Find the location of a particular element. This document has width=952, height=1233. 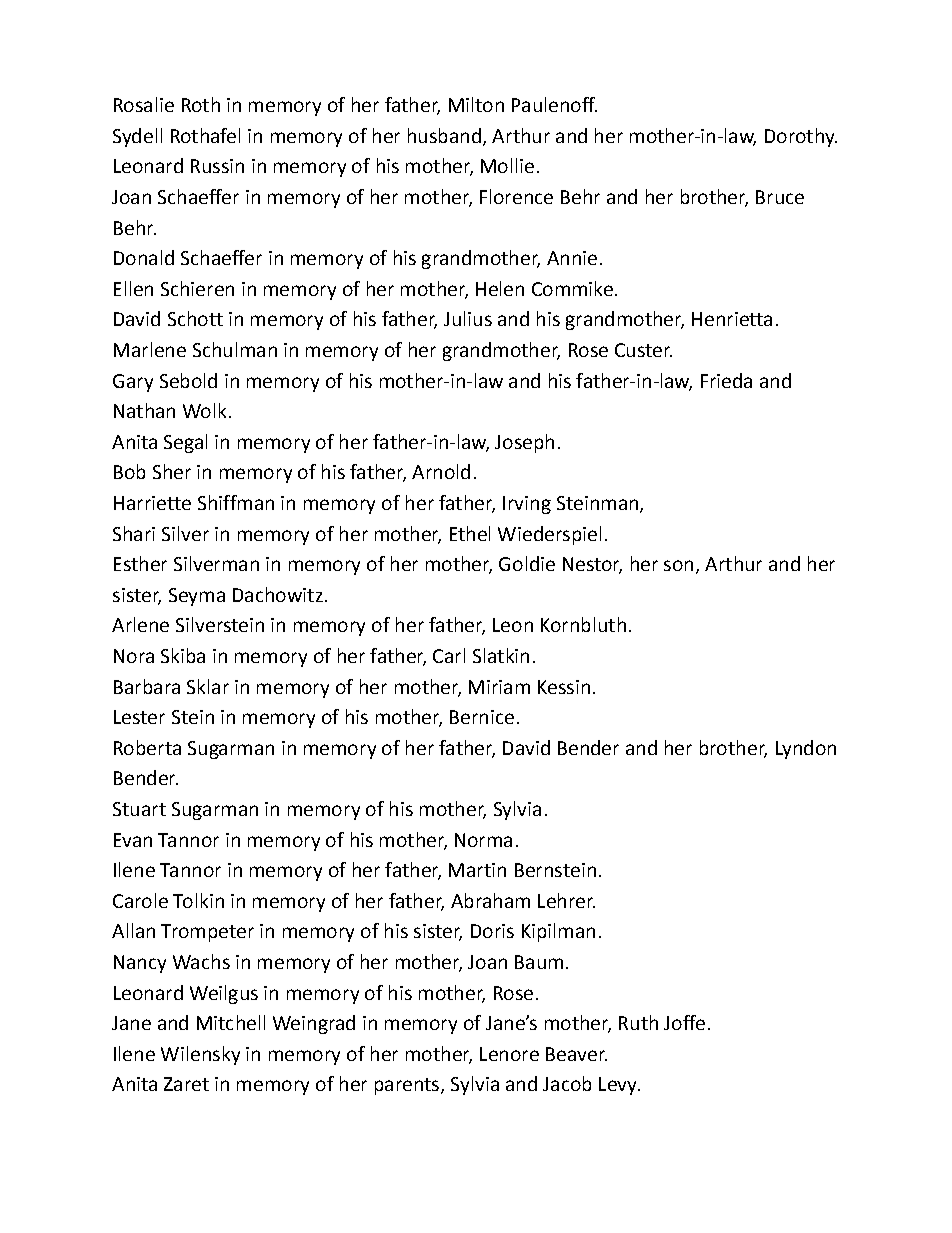

Mitchell is located at coordinates (231, 1022).
